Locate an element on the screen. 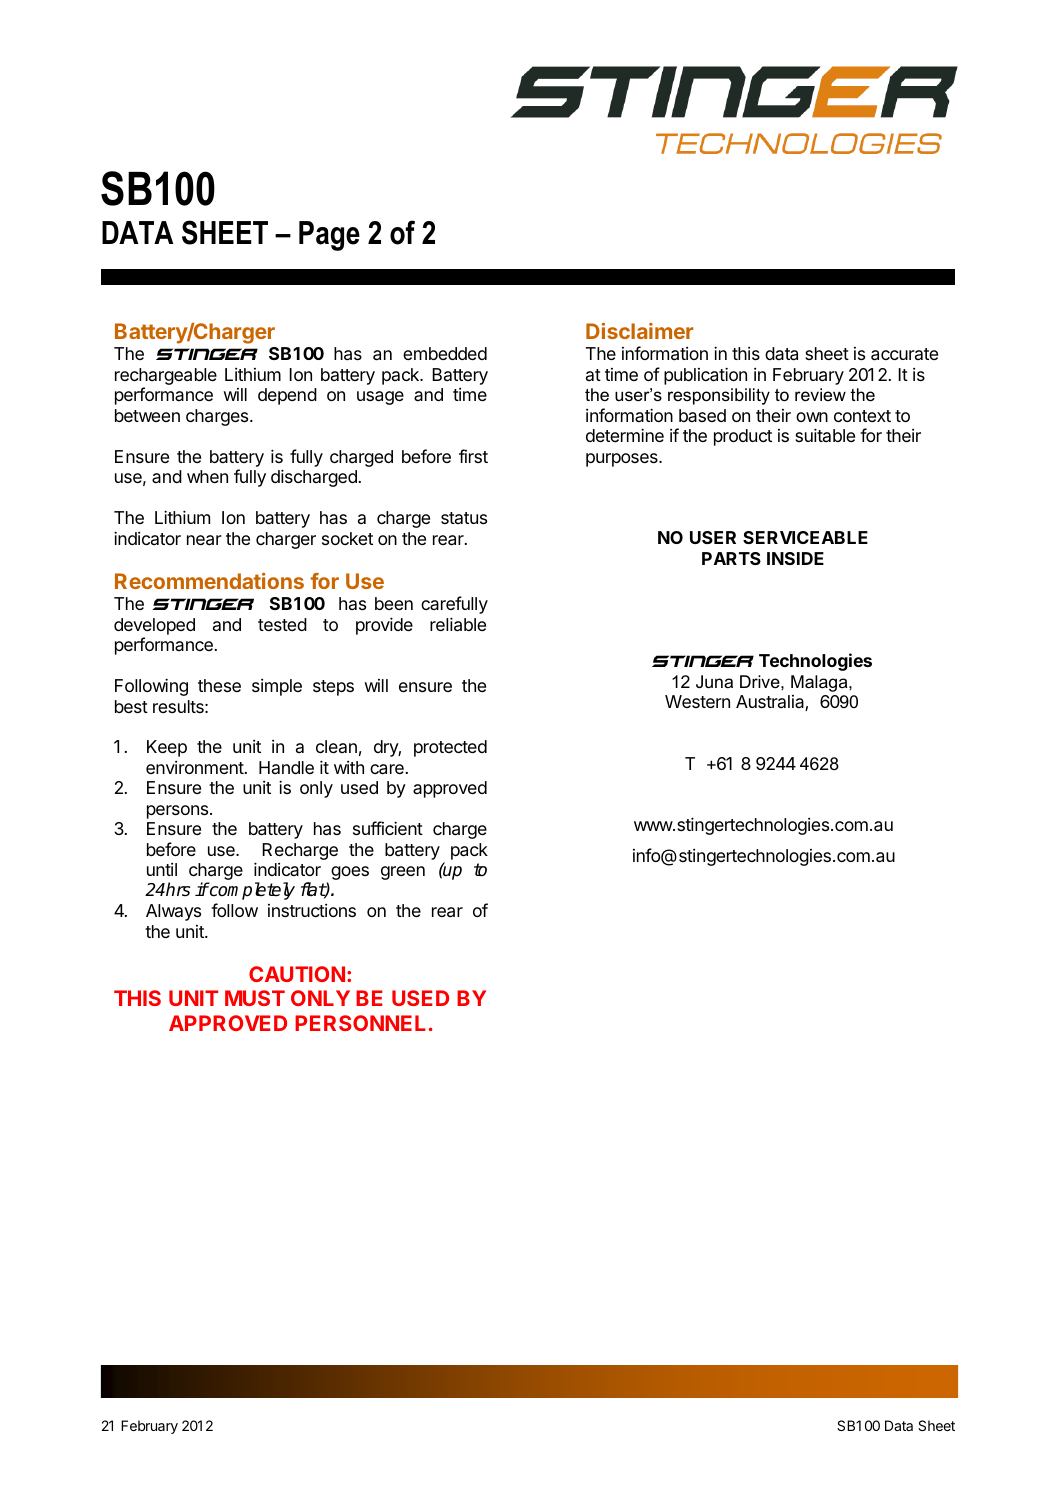  PERSONNEL is located at coordinates (360, 1023).
